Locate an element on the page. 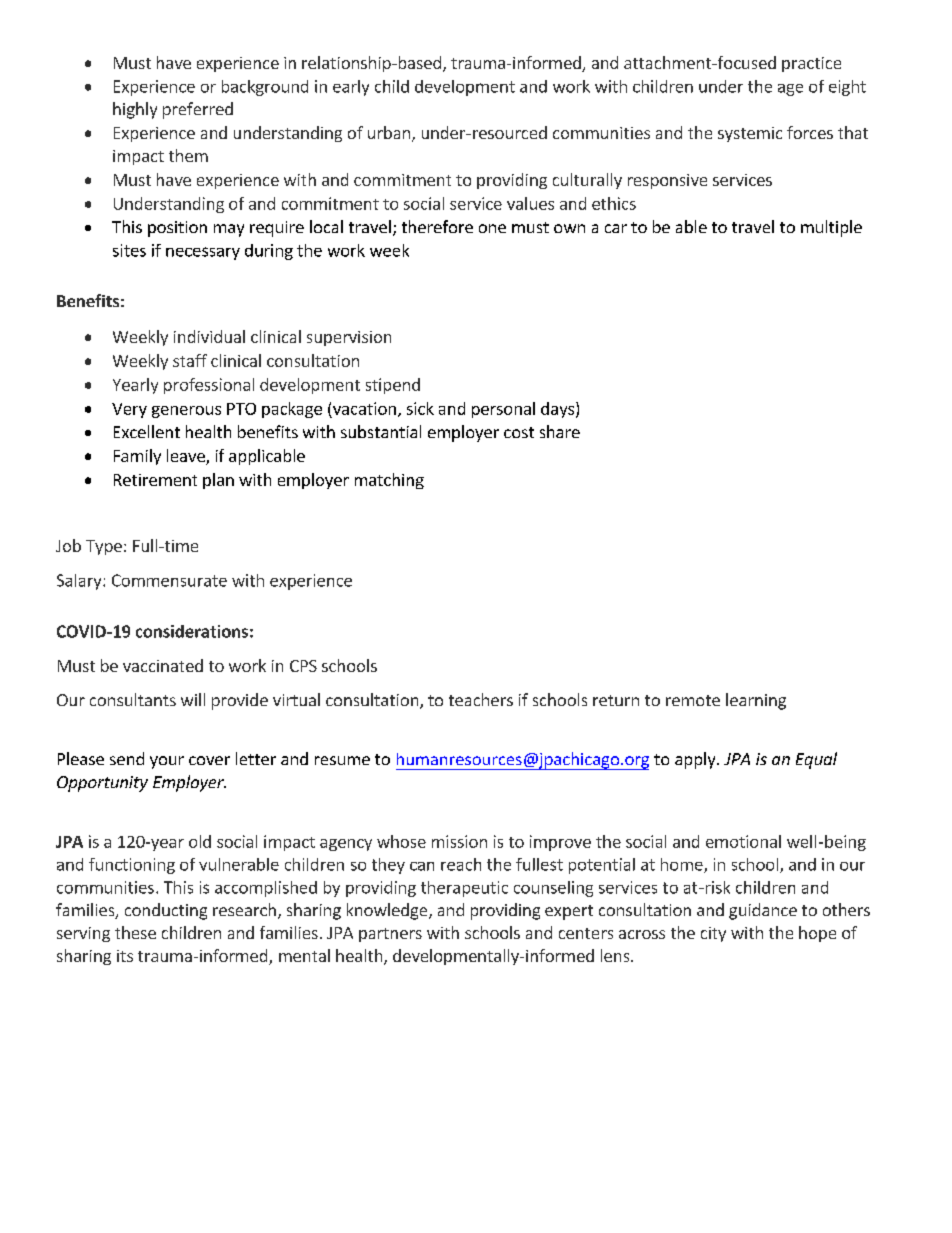 The height and width of the image is (1233, 952). therapeutic is located at coordinates (464, 889).
